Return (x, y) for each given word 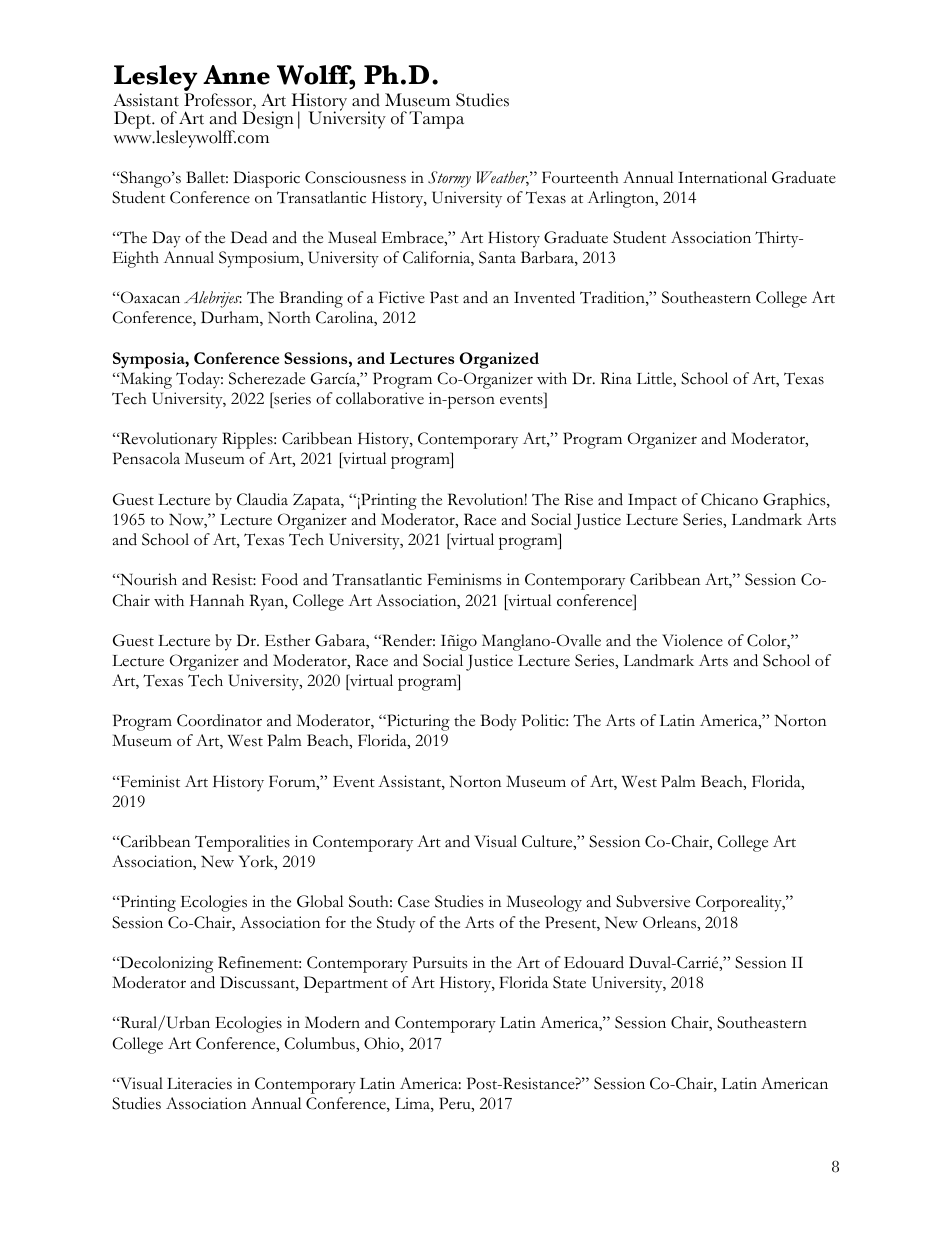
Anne (236, 75)
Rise (579, 499)
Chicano (729, 499)
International (722, 177)
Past (444, 297)
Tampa (436, 120)
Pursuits (440, 962)
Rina (616, 378)
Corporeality (740, 903)
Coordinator (219, 720)
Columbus (320, 1043)
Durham (231, 318)
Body (499, 722)
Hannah (217, 600)
